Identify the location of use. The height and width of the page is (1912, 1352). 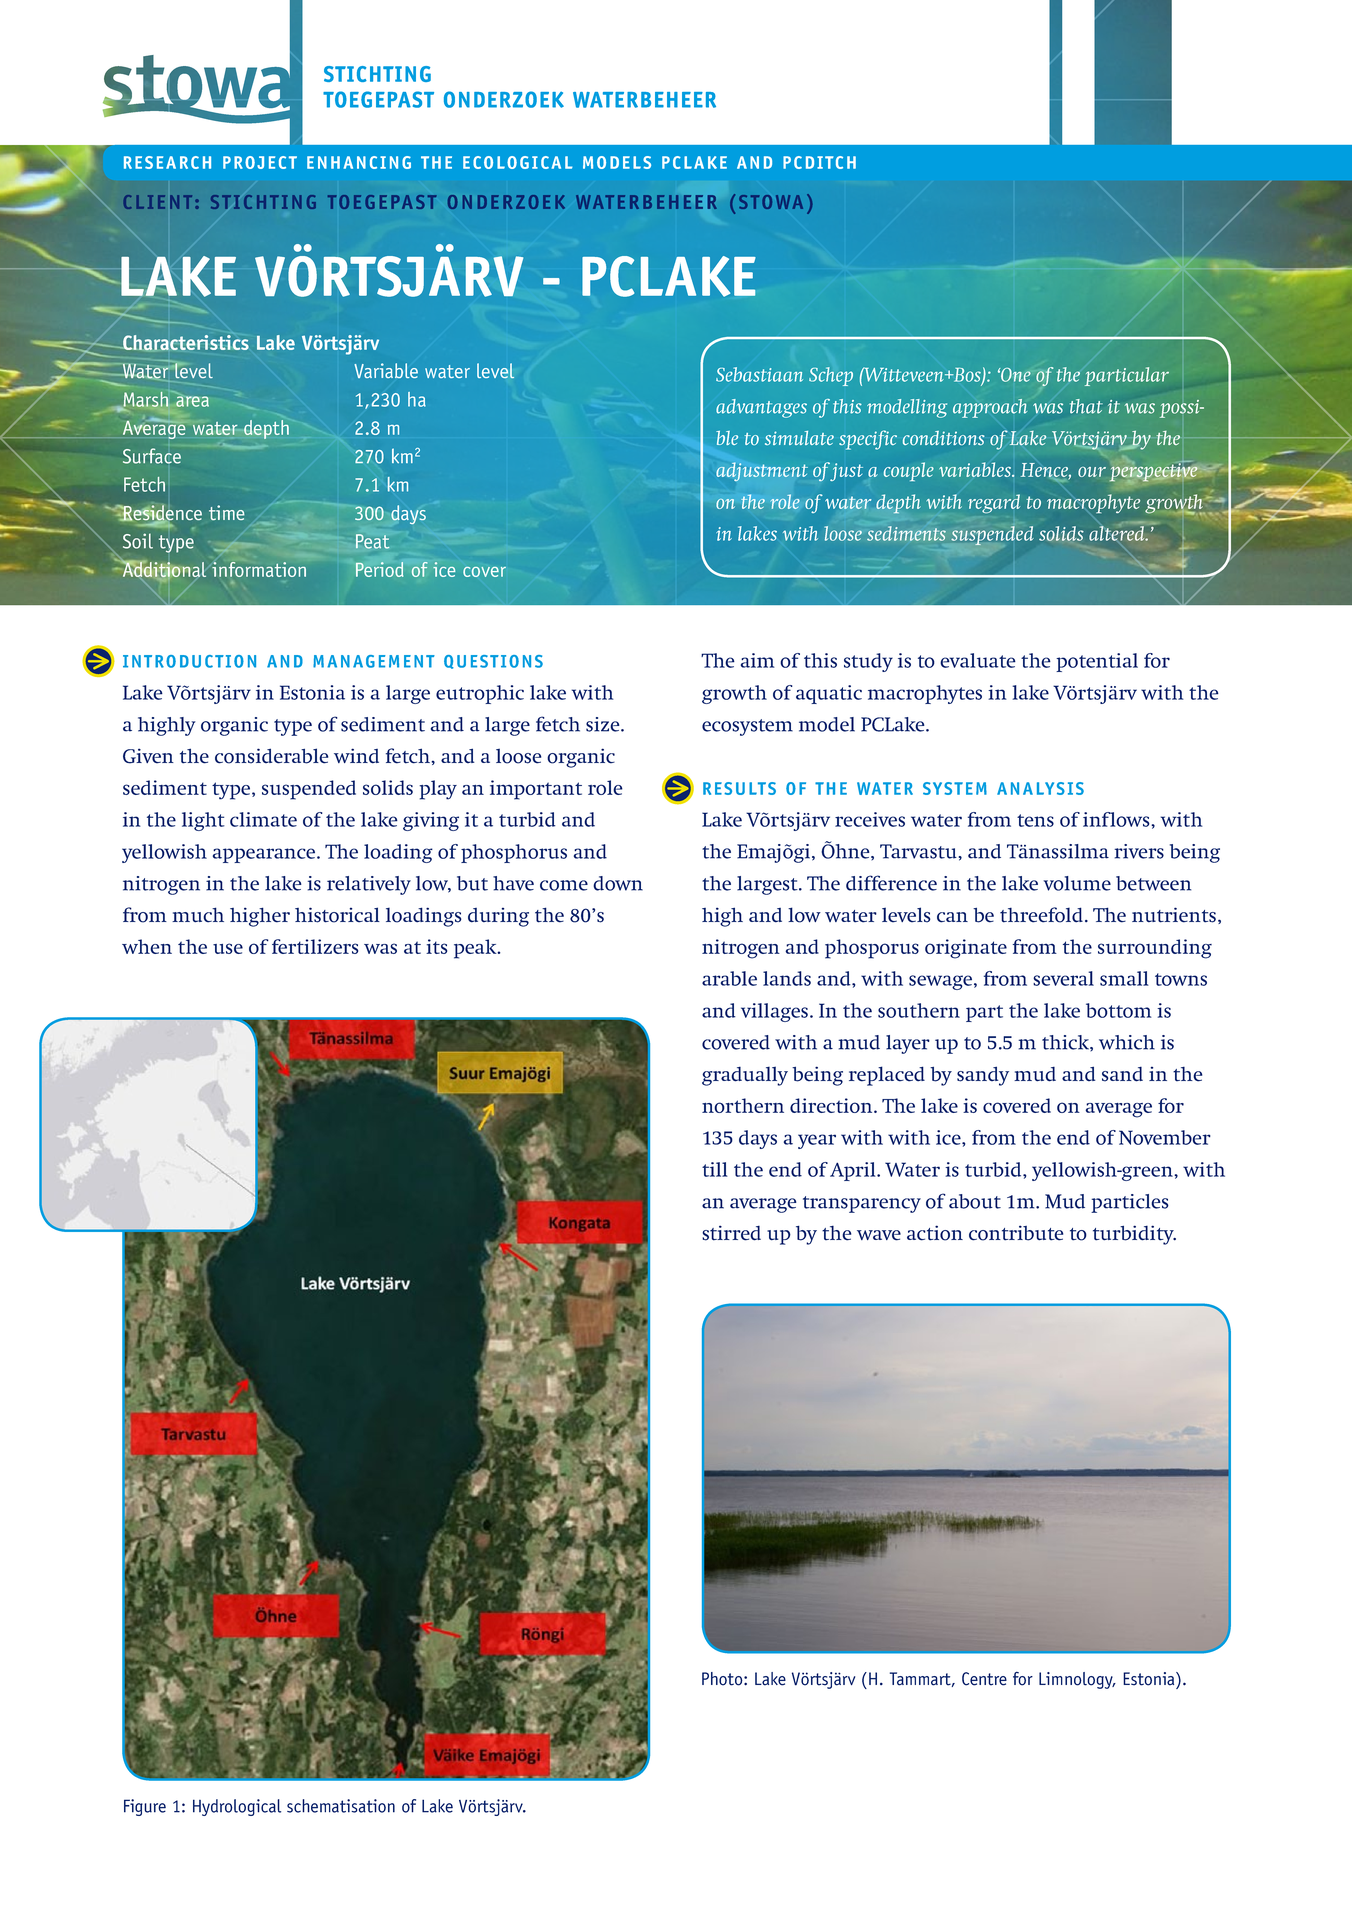
(228, 948).
